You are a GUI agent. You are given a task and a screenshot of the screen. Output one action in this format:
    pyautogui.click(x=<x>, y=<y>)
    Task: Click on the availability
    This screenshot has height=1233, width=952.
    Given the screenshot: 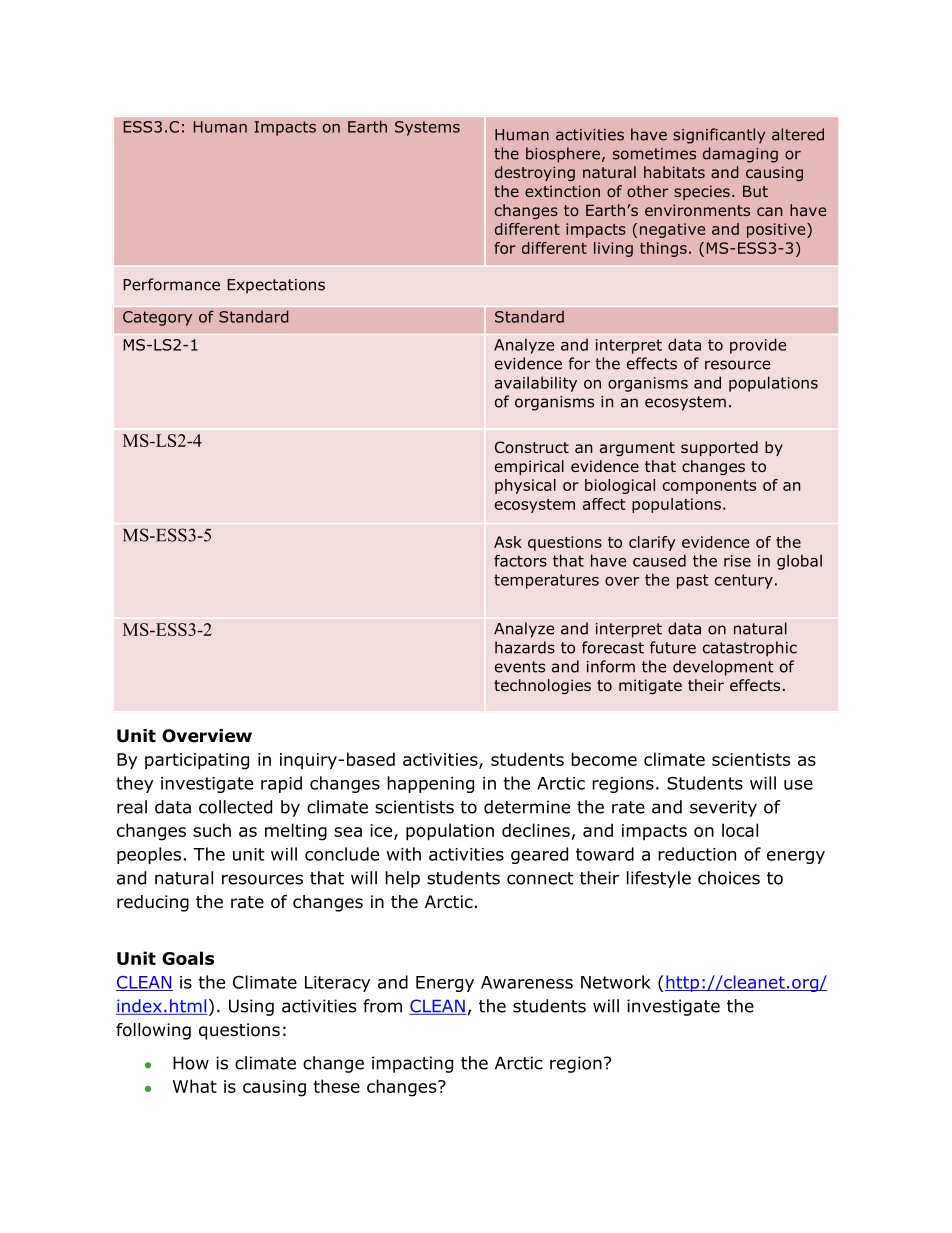 What is the action you would take?
    pyautogui.click(x=536, y=384)
